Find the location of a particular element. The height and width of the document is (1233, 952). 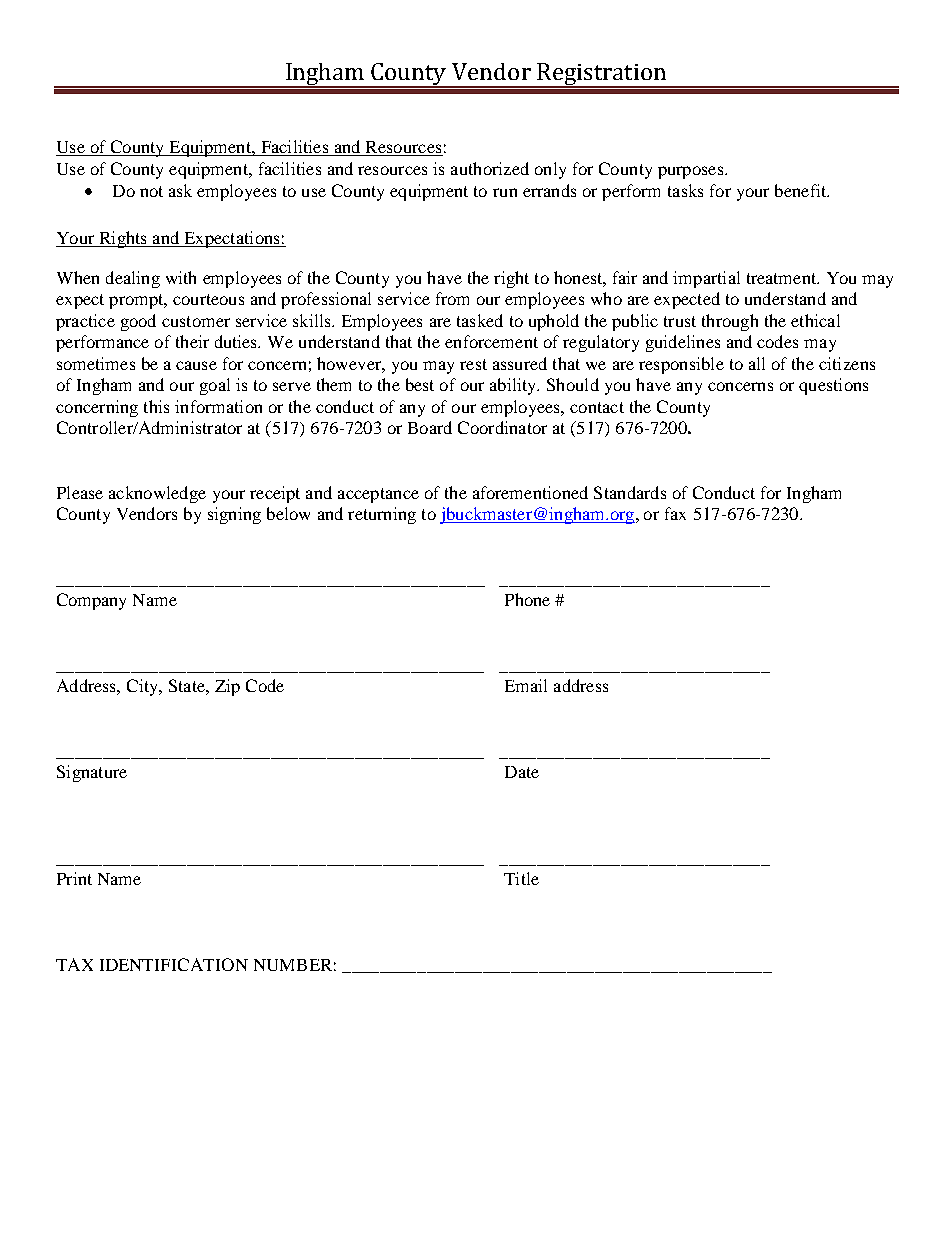

Title is located at coordinates (521, 878).
